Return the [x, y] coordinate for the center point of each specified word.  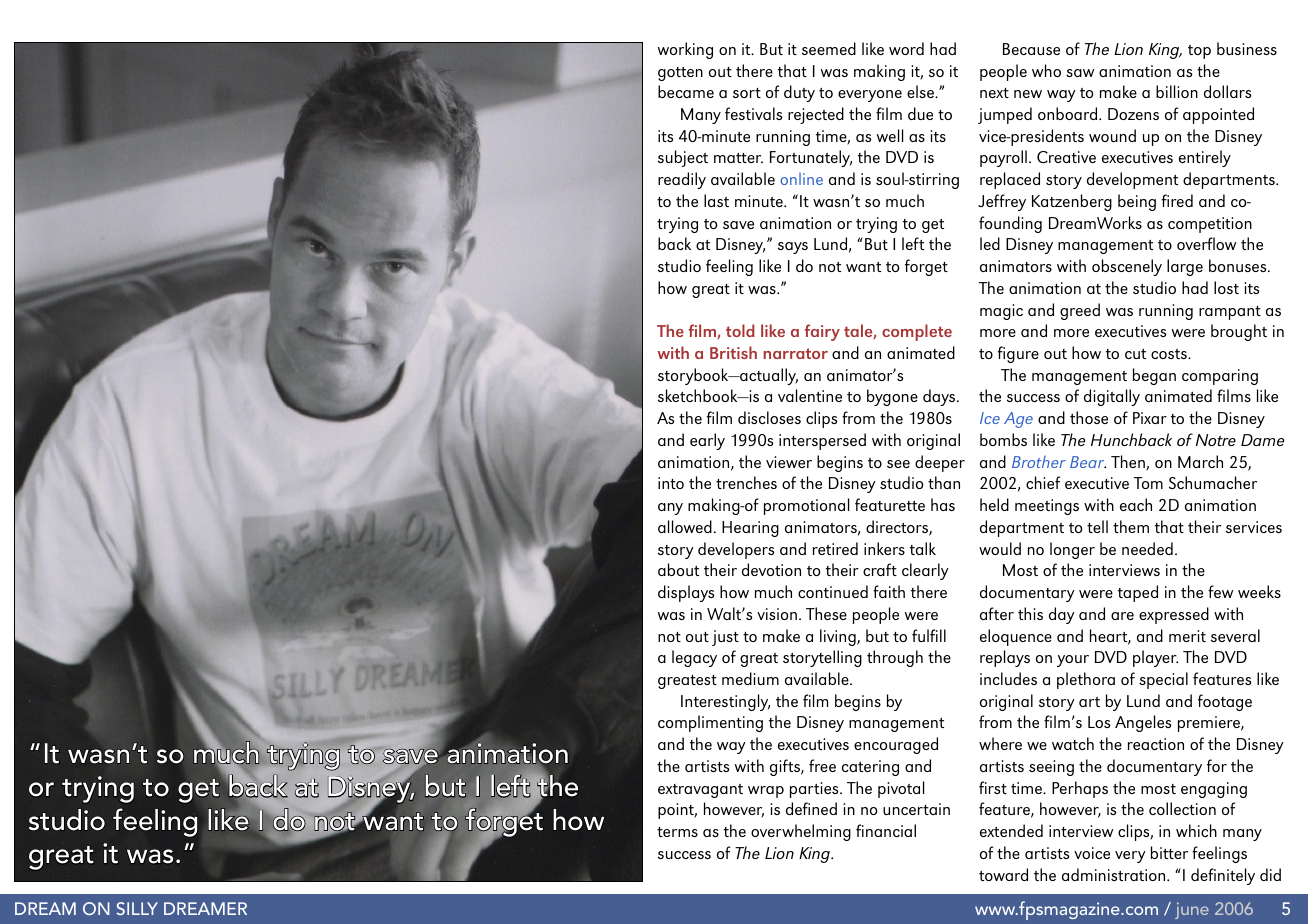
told [740, 330]
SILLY [137, 908]
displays [686, 593]
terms [677, 832]
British [733, 352]
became [686, 91]
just [725, 638]
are [1122, 616]
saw [1080, 73]
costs [1170, 354]
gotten [680, 74]
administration [1115, 874]
